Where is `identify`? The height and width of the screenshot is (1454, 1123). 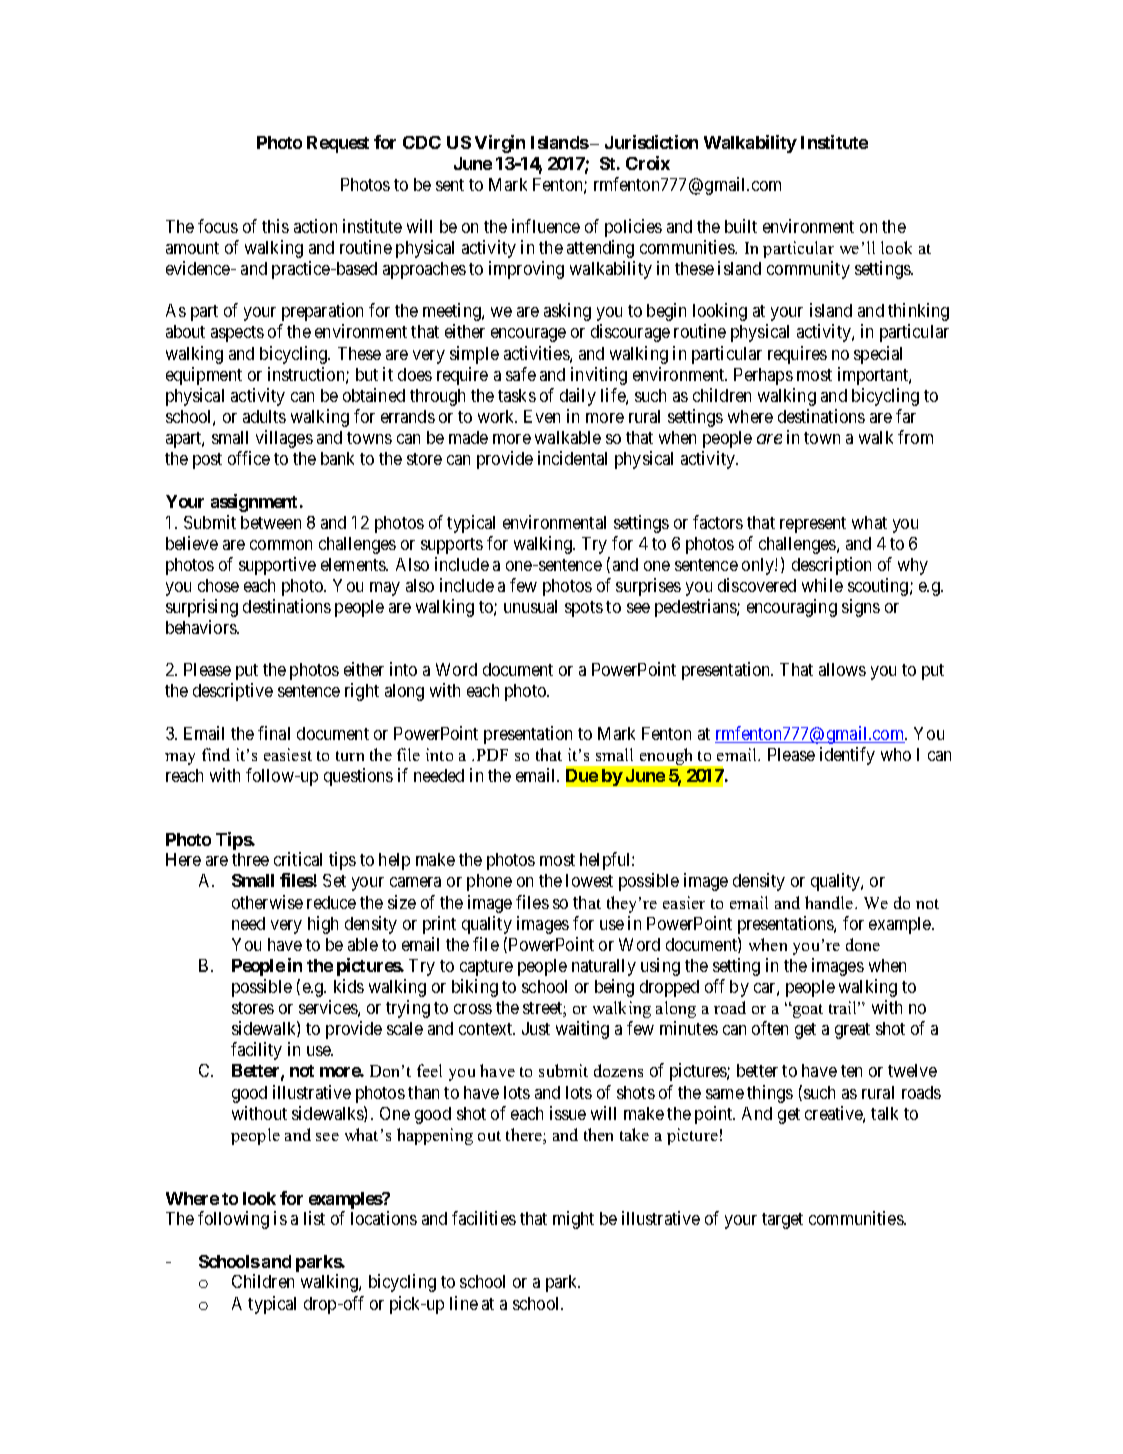 identify is located at coordinates (847, 756).
